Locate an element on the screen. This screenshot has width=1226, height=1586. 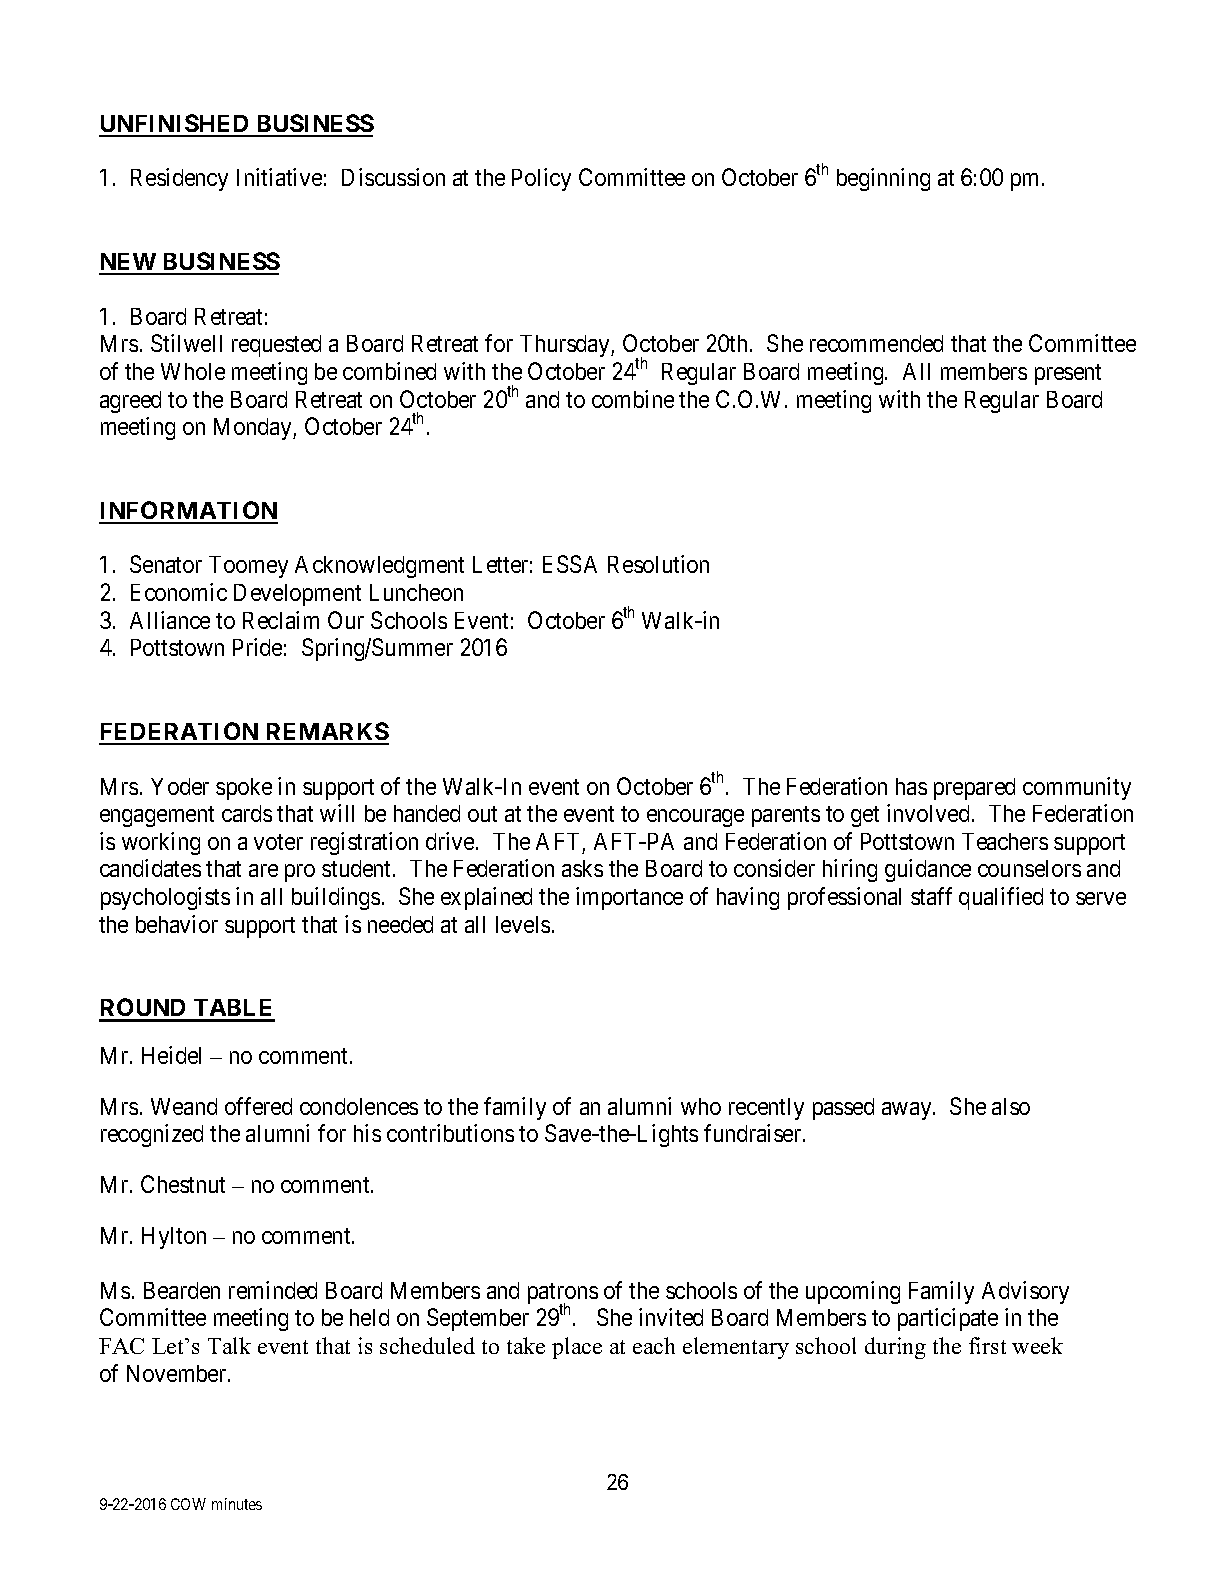
prepared is located at coordinates (974, 789).
